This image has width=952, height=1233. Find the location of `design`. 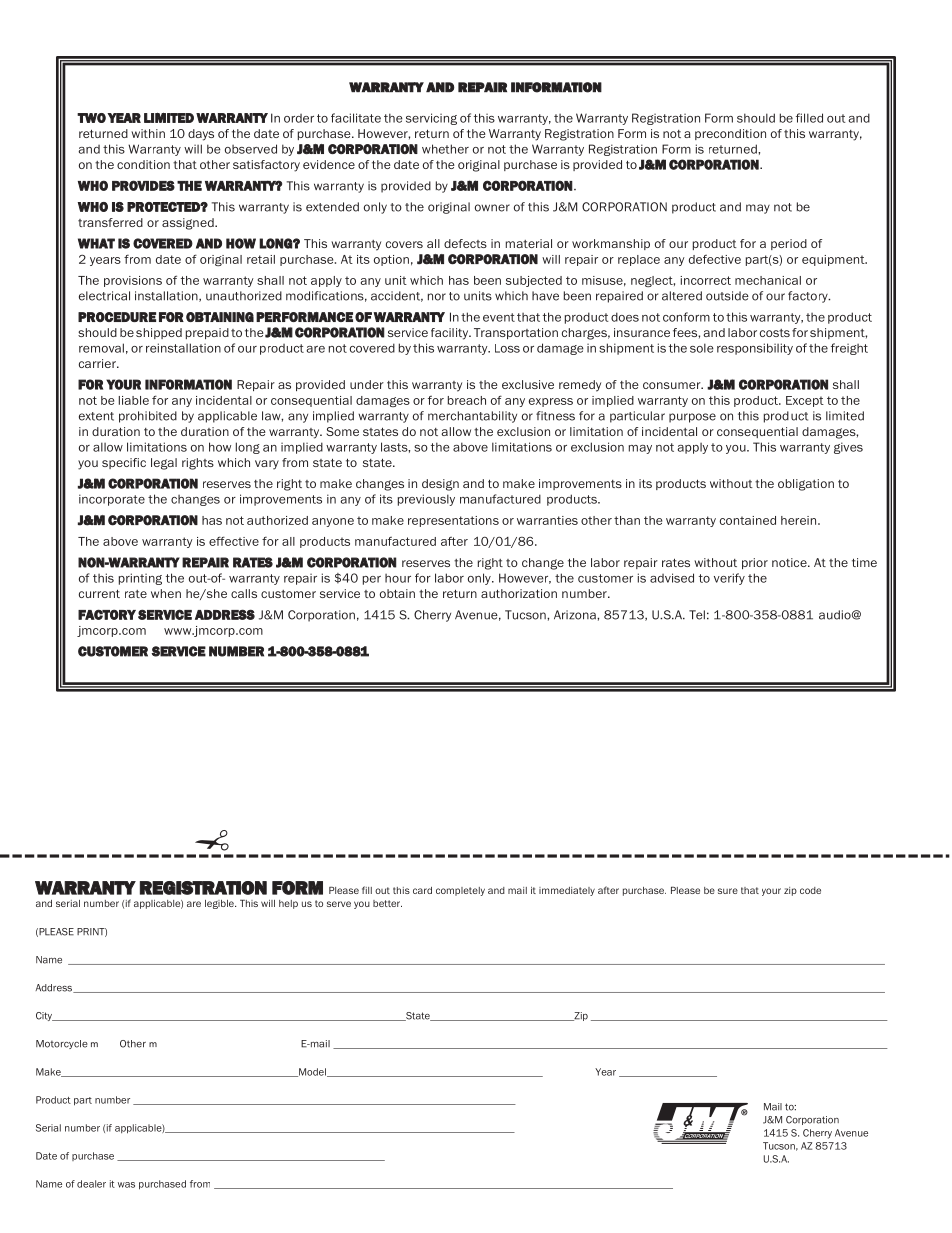

design is located at coordinates (440, 485).
